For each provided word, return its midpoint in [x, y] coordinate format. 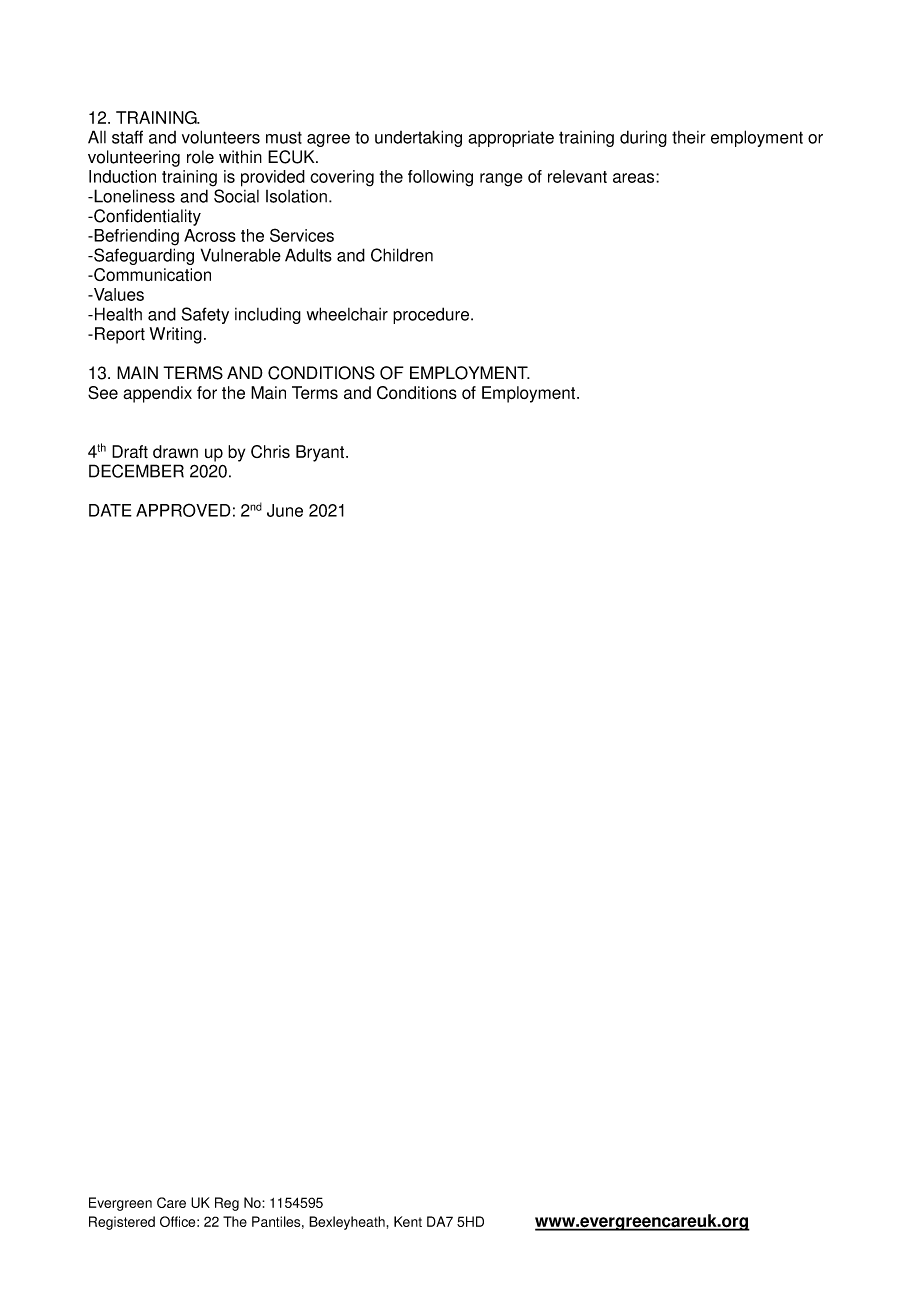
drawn [175, 451]
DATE [110, 510]
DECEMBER [136, 471]
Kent [408, 1221]
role [200, 157]
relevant [577, 176]
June [285, 510]
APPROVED [183, 510]
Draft [130, 452]
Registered [122, 1223]
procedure [432, 315]
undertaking [418, 138]
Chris [270, 451]
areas [635, 178]
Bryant [321, 453]
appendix [157, 394]
